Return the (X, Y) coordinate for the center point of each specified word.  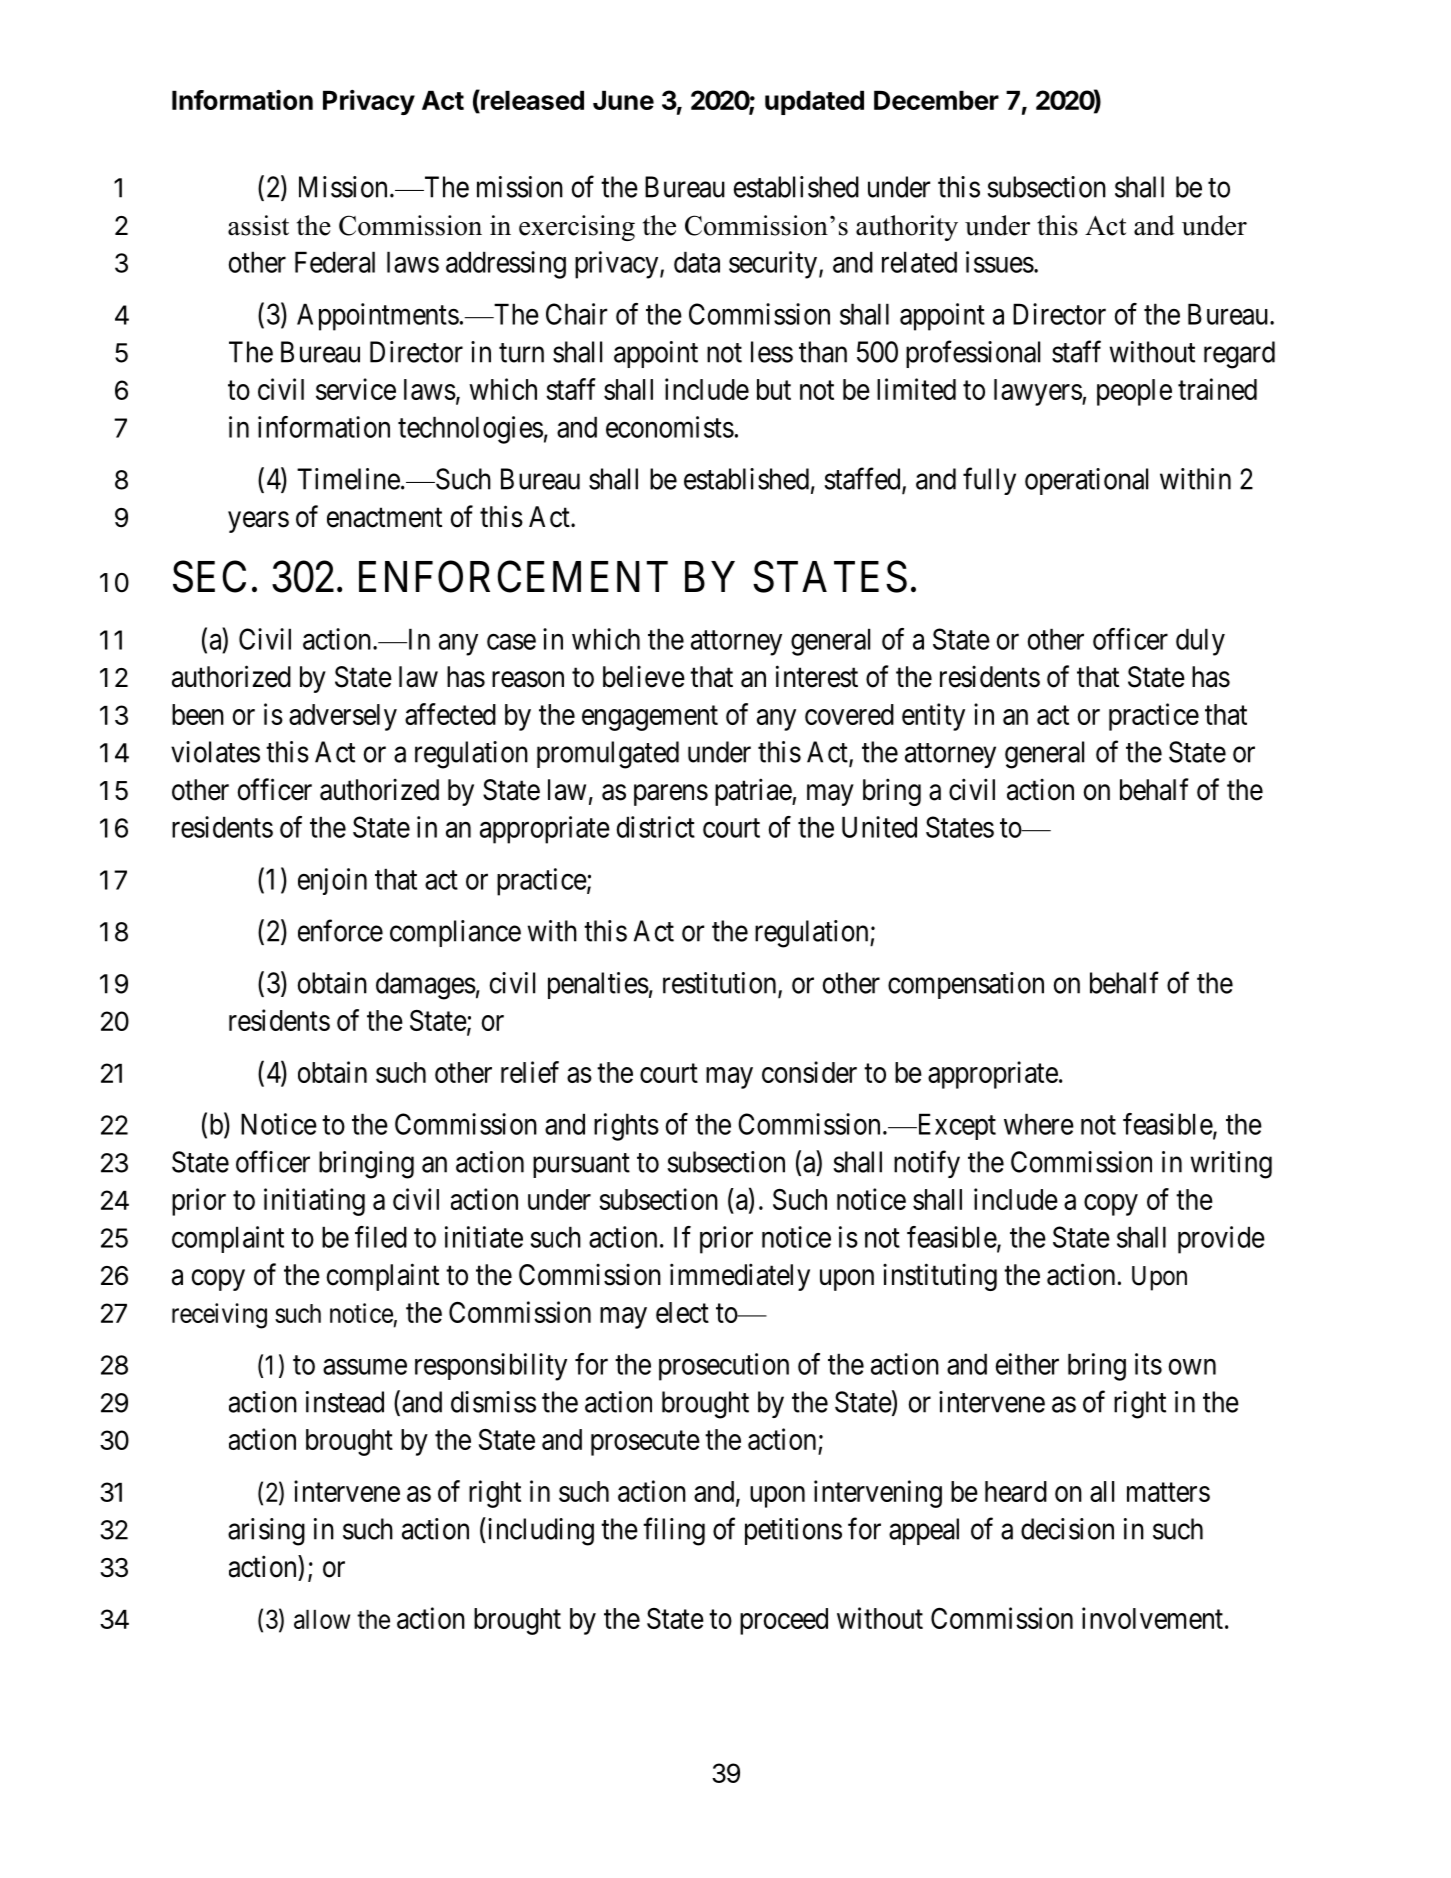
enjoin (332, 881)
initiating (314, 1202)
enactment (384, 518)
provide (1221, 1240)
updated (814, 103)
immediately (740, 1277)
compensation (966, 985)
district (656, 827)
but (774, 389)
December (936, 100)
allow (322, 1619)
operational (1086, 481)
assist (258, 225)
